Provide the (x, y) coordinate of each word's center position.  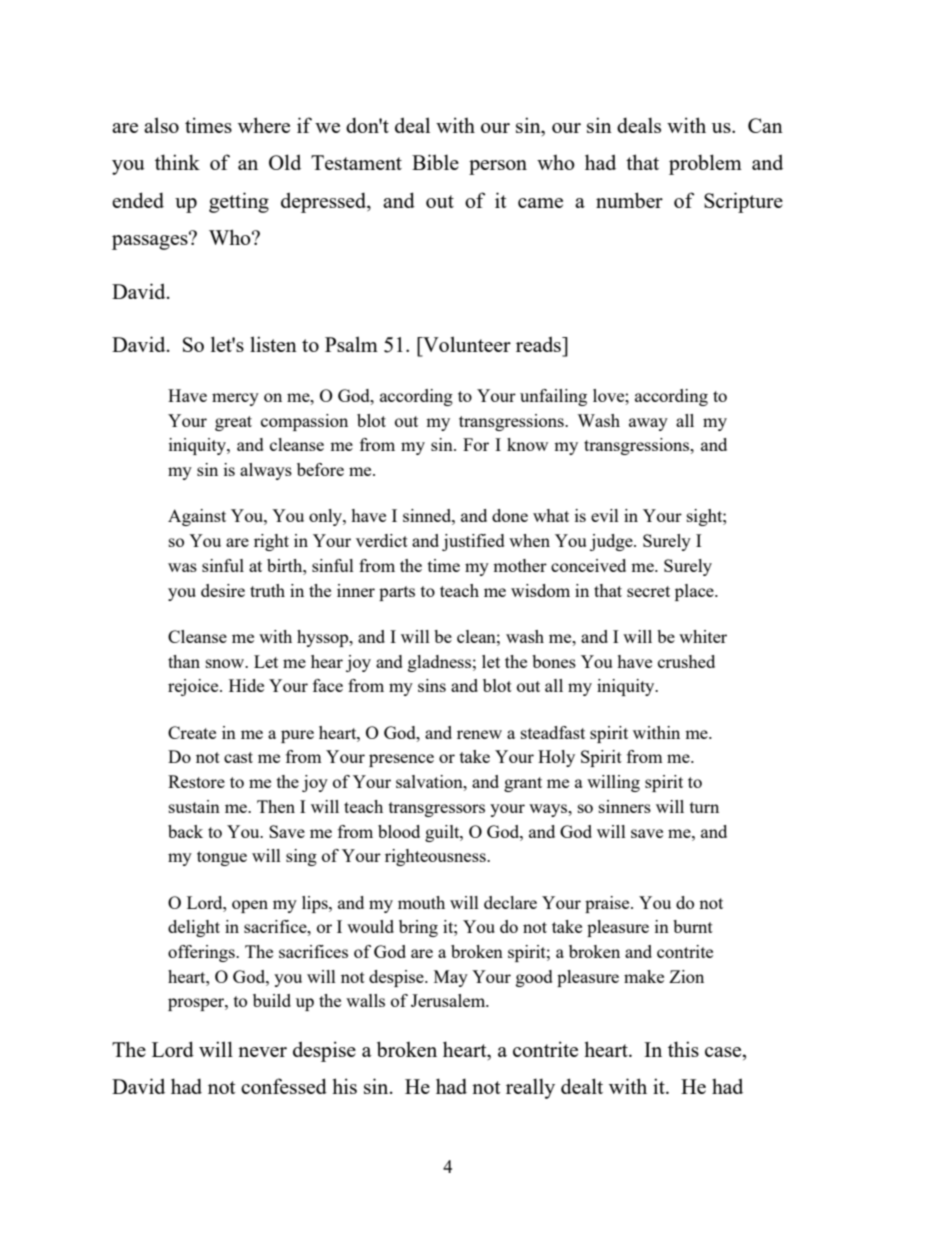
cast (238, 757)
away (648, 424)
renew (479, 734)
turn (704, 807)
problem (705, 164)
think (177, 162)
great (233, 423)
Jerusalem (449, 1000)
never (262, 1052)
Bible (435, 162)
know (527, 444)
